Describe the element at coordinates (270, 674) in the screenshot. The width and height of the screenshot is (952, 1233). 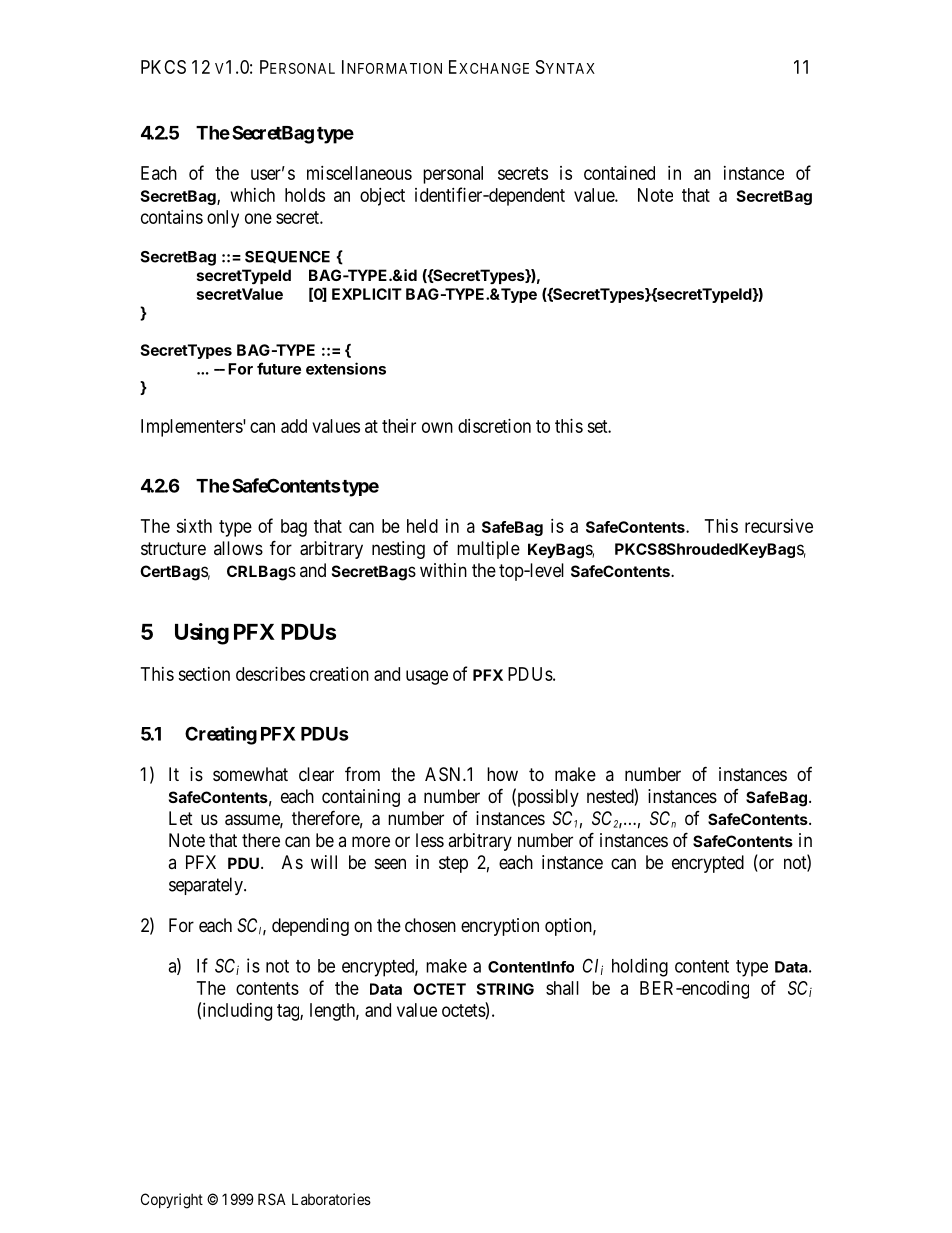
I see `describes` at that location.
